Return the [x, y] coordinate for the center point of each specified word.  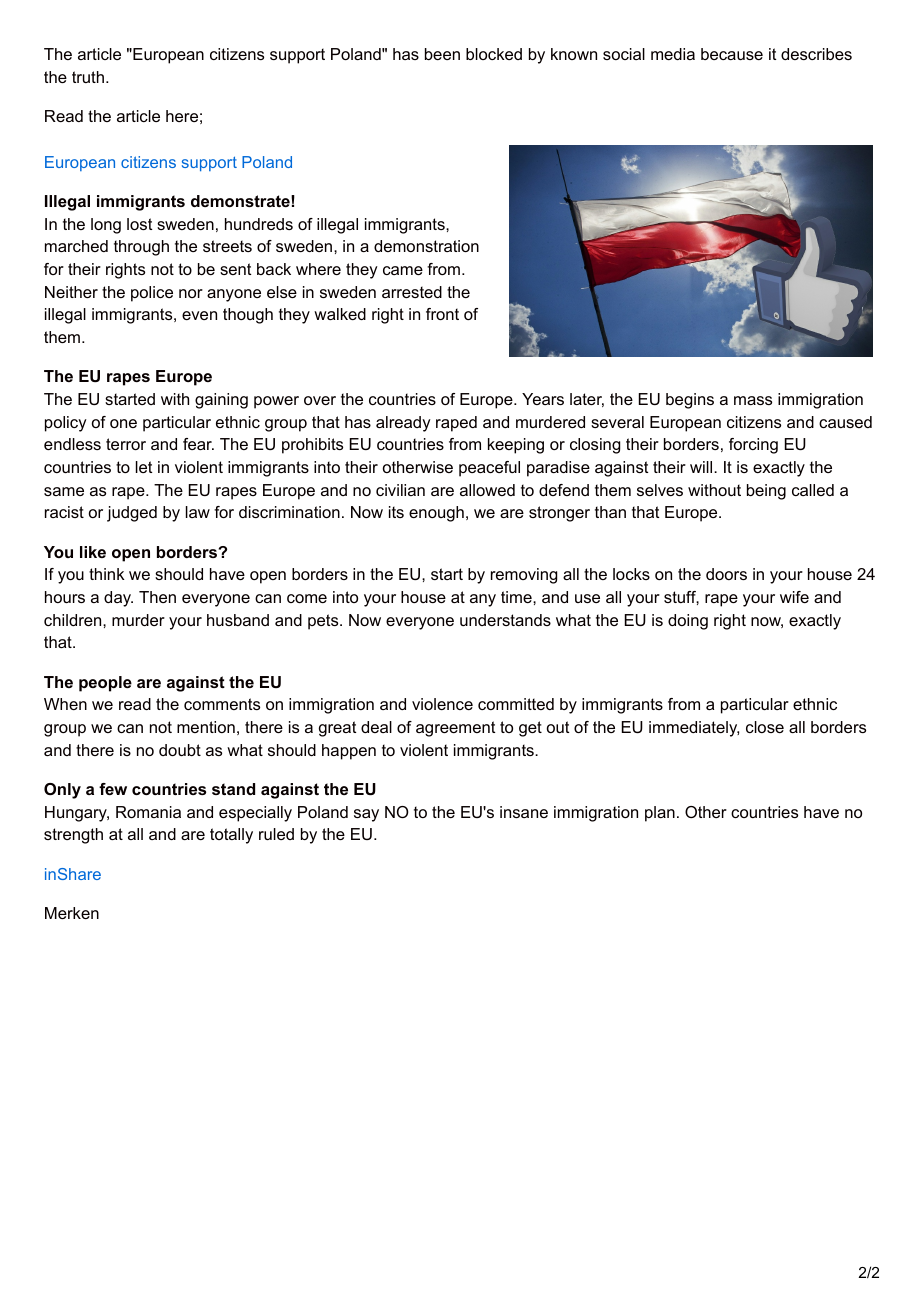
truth [88, 77]
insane [524, 812]
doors [726, 574]
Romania [148, 812]
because [732, 54]
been [442, 54]
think [107, 574]
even [199, 315]
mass [753, 400]
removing [524, 576]
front [442, 314]
